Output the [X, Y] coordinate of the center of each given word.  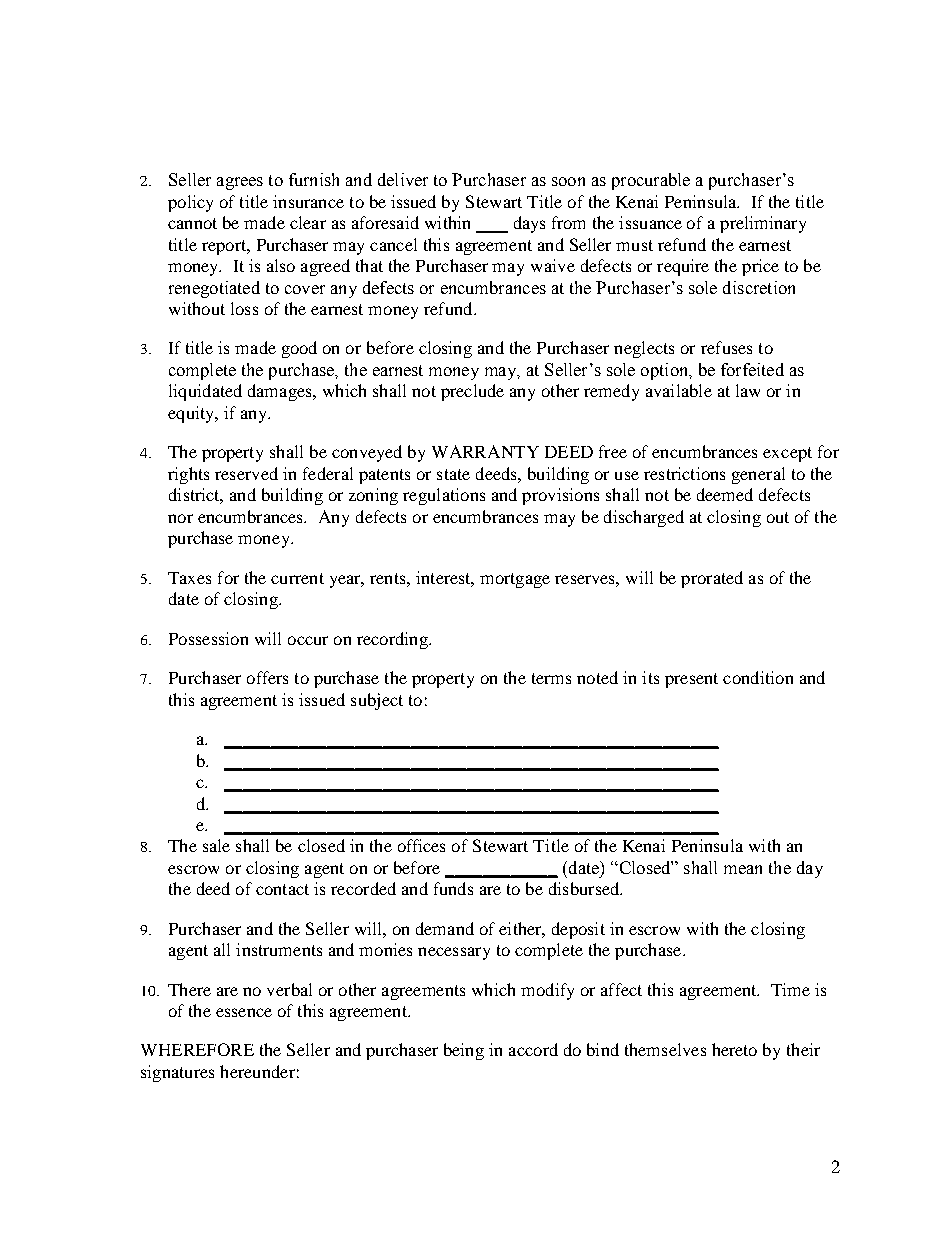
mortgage [515, 580]
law [748, 390]
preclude [472, 392]
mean [743, 869]
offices [421, 845]
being [464, 1051]
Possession [208, 638]
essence [244, 1012]
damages [281, 392]
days [529, 224]
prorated [712, 579]
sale [216, 845]
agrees [240, 183]
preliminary [763, 224]
